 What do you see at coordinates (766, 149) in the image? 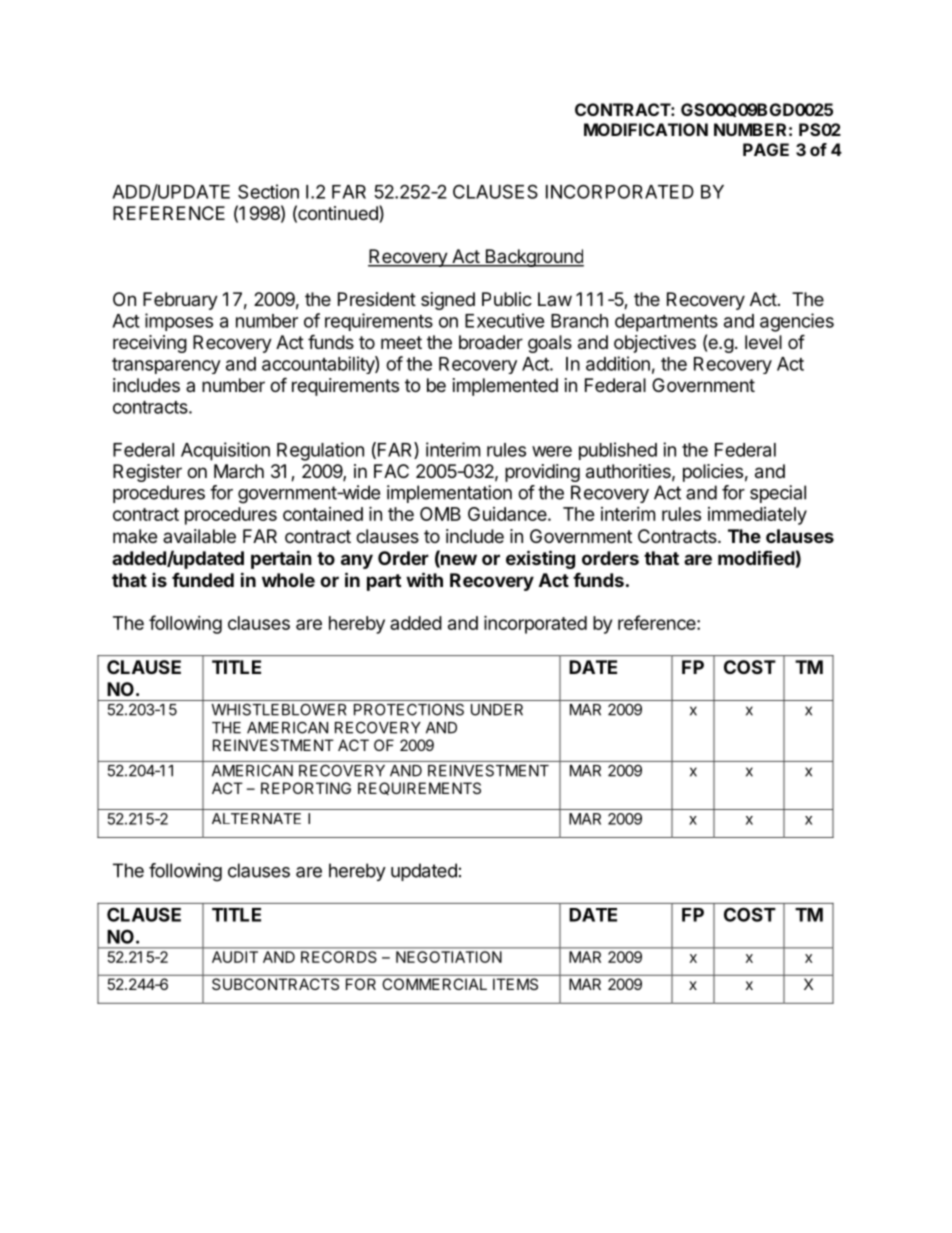
I see `PAGE` at bounding box center [766, 149].
